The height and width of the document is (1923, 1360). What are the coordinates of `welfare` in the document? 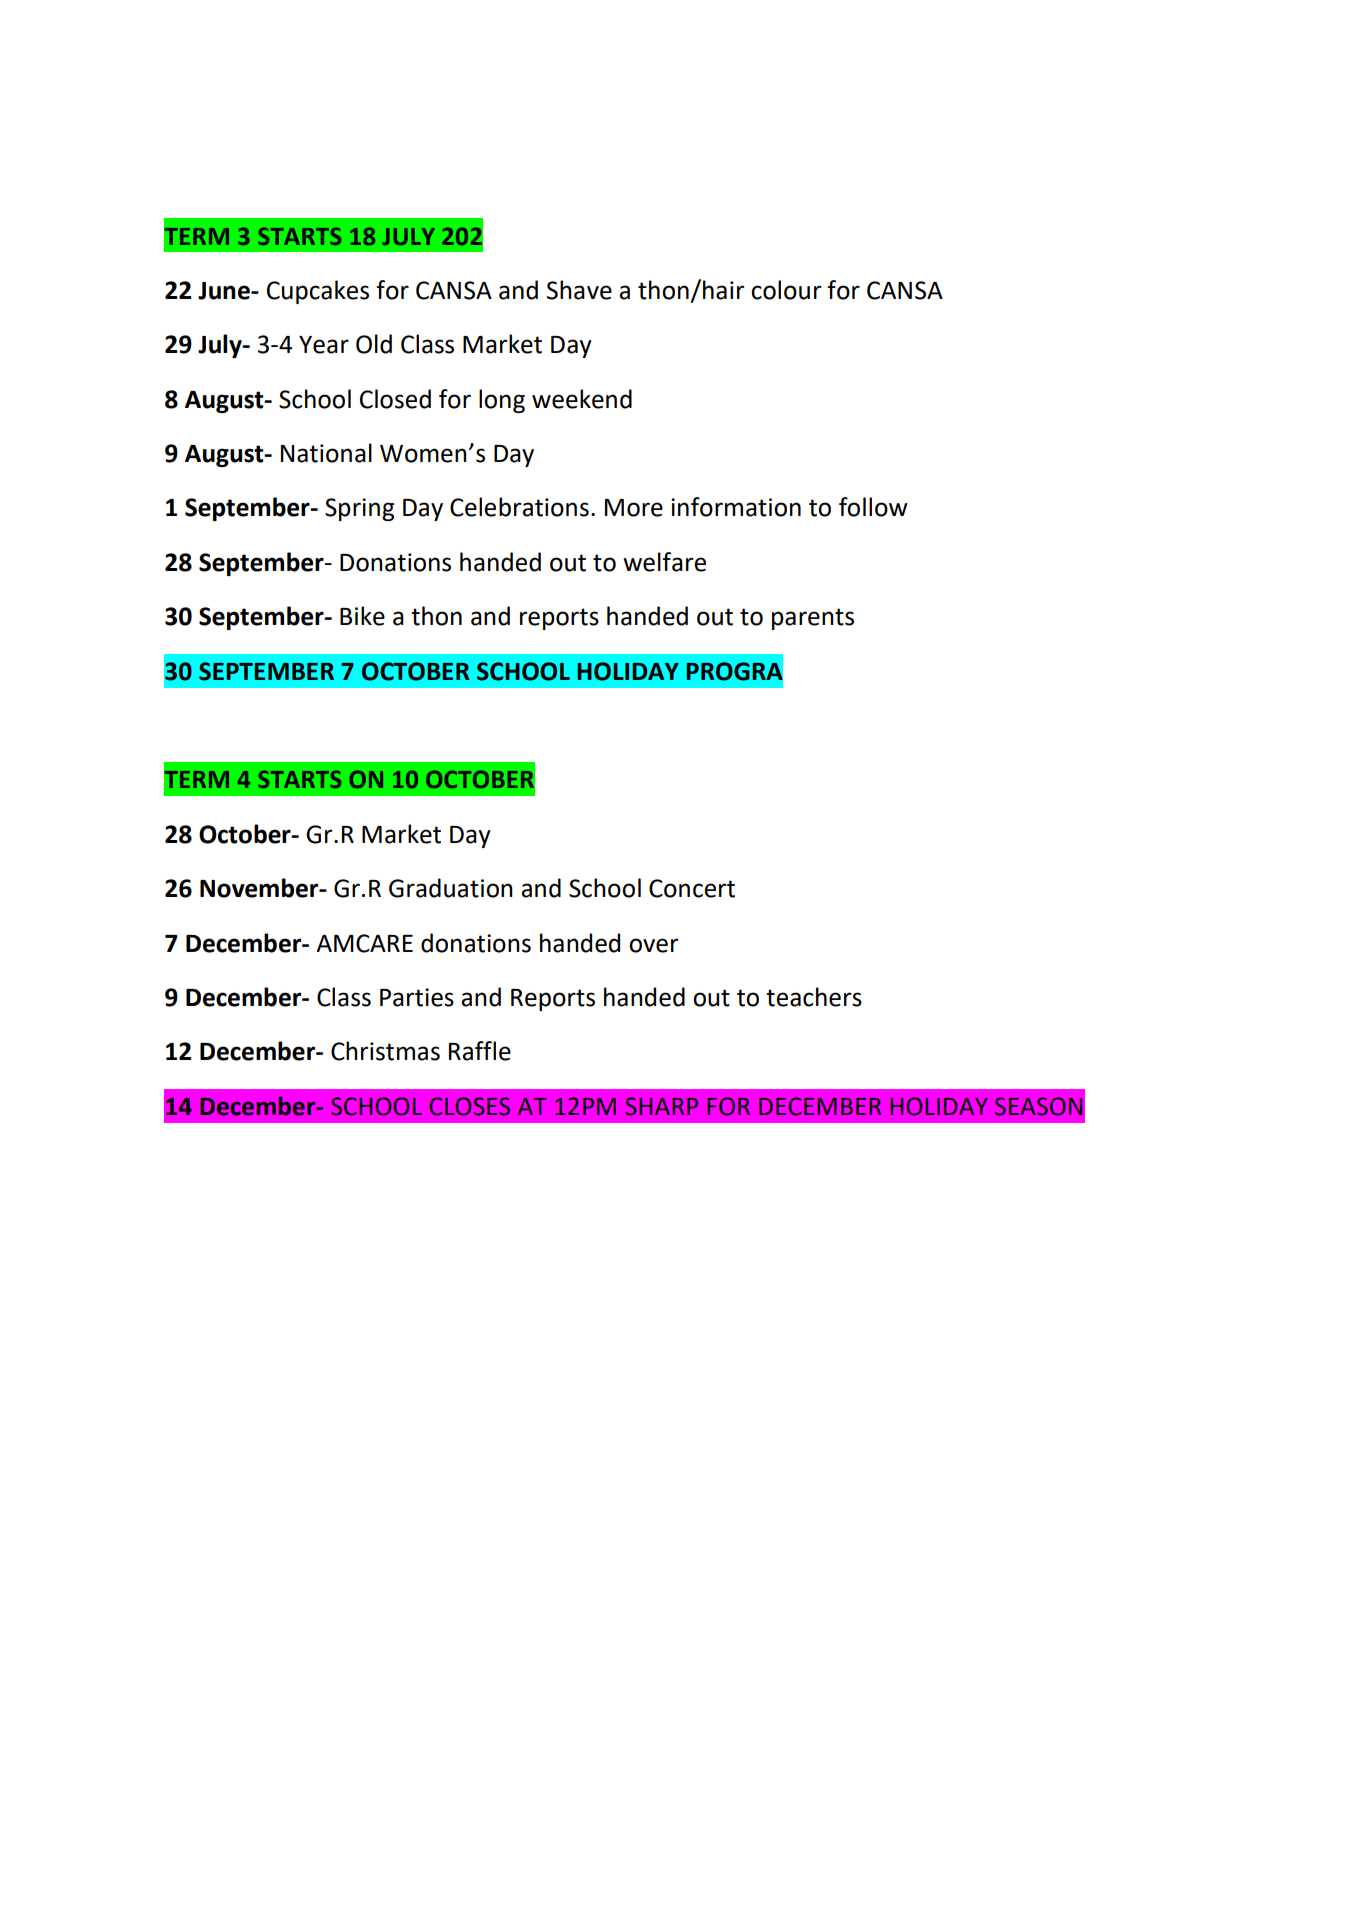 It's located at (664, 562).
